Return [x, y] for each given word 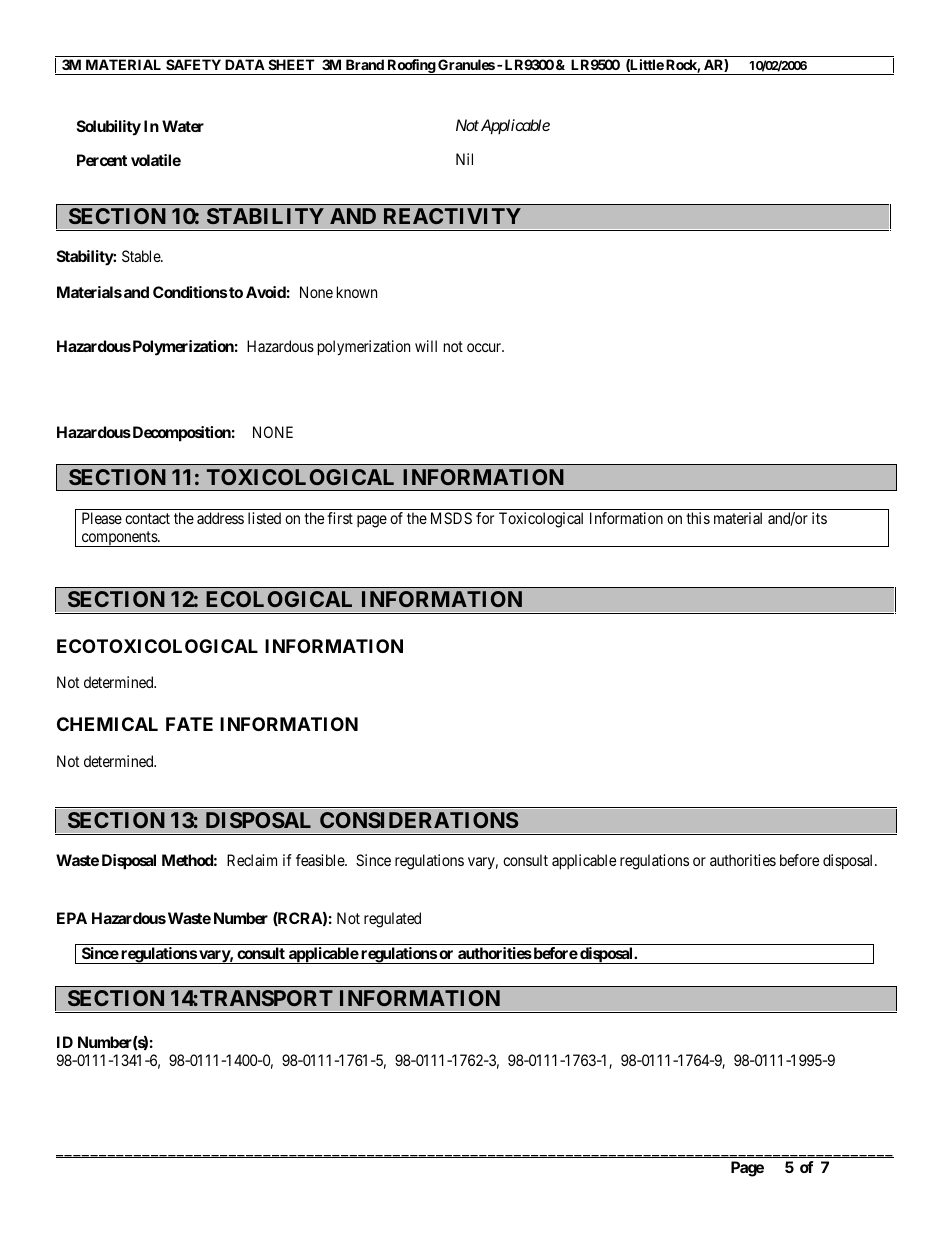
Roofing [411, 67]
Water [183, 126]
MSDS [451, 518]
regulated [392, 920]
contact [147, 518]
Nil [464, 159]
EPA [72, 918]
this [698, 518]
